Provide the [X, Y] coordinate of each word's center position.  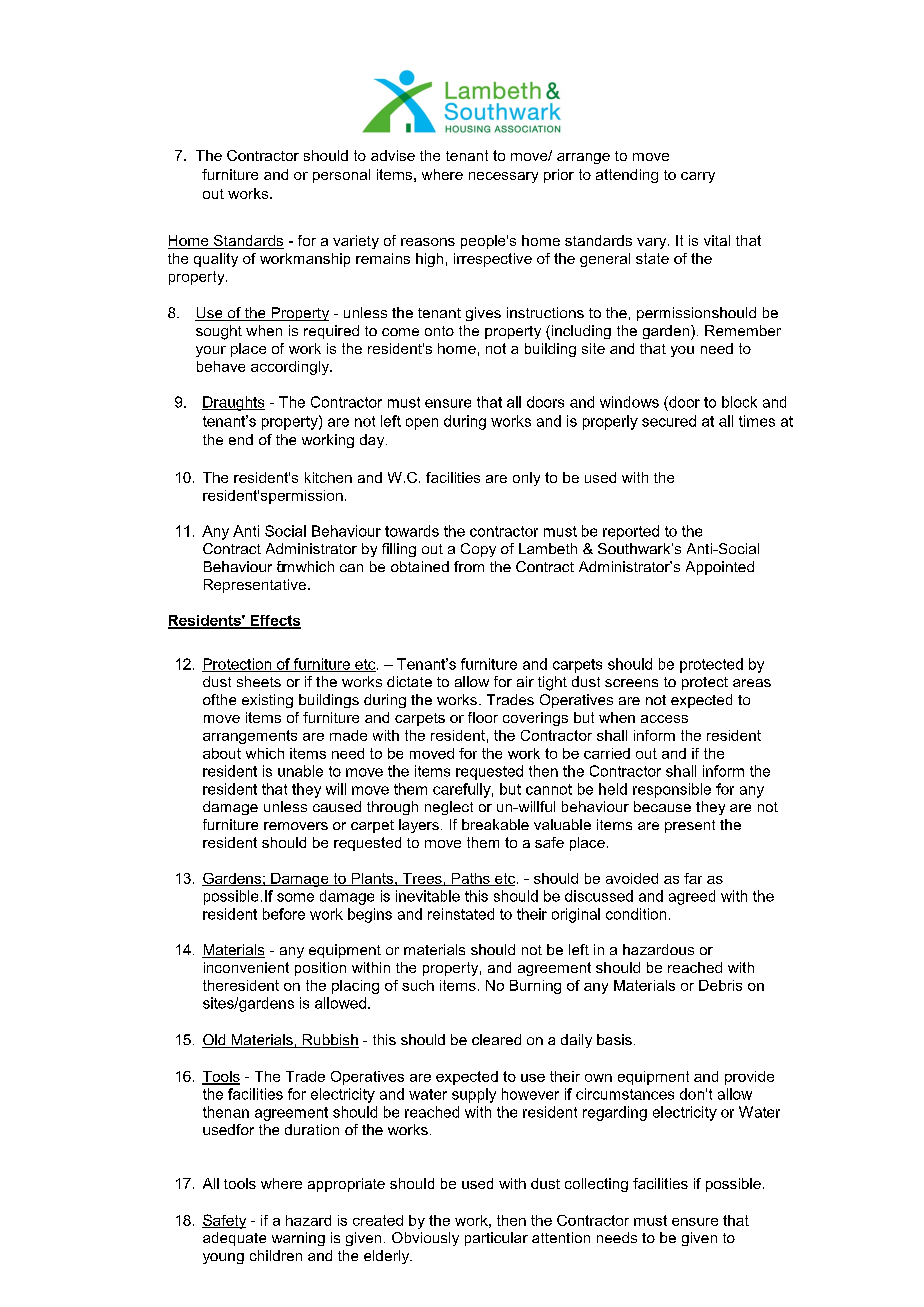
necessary [503, 177]
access [664, 719]
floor [483, 717]
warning [298, 1239]
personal [341, 176]
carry [698, 177]
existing [267, 701]
